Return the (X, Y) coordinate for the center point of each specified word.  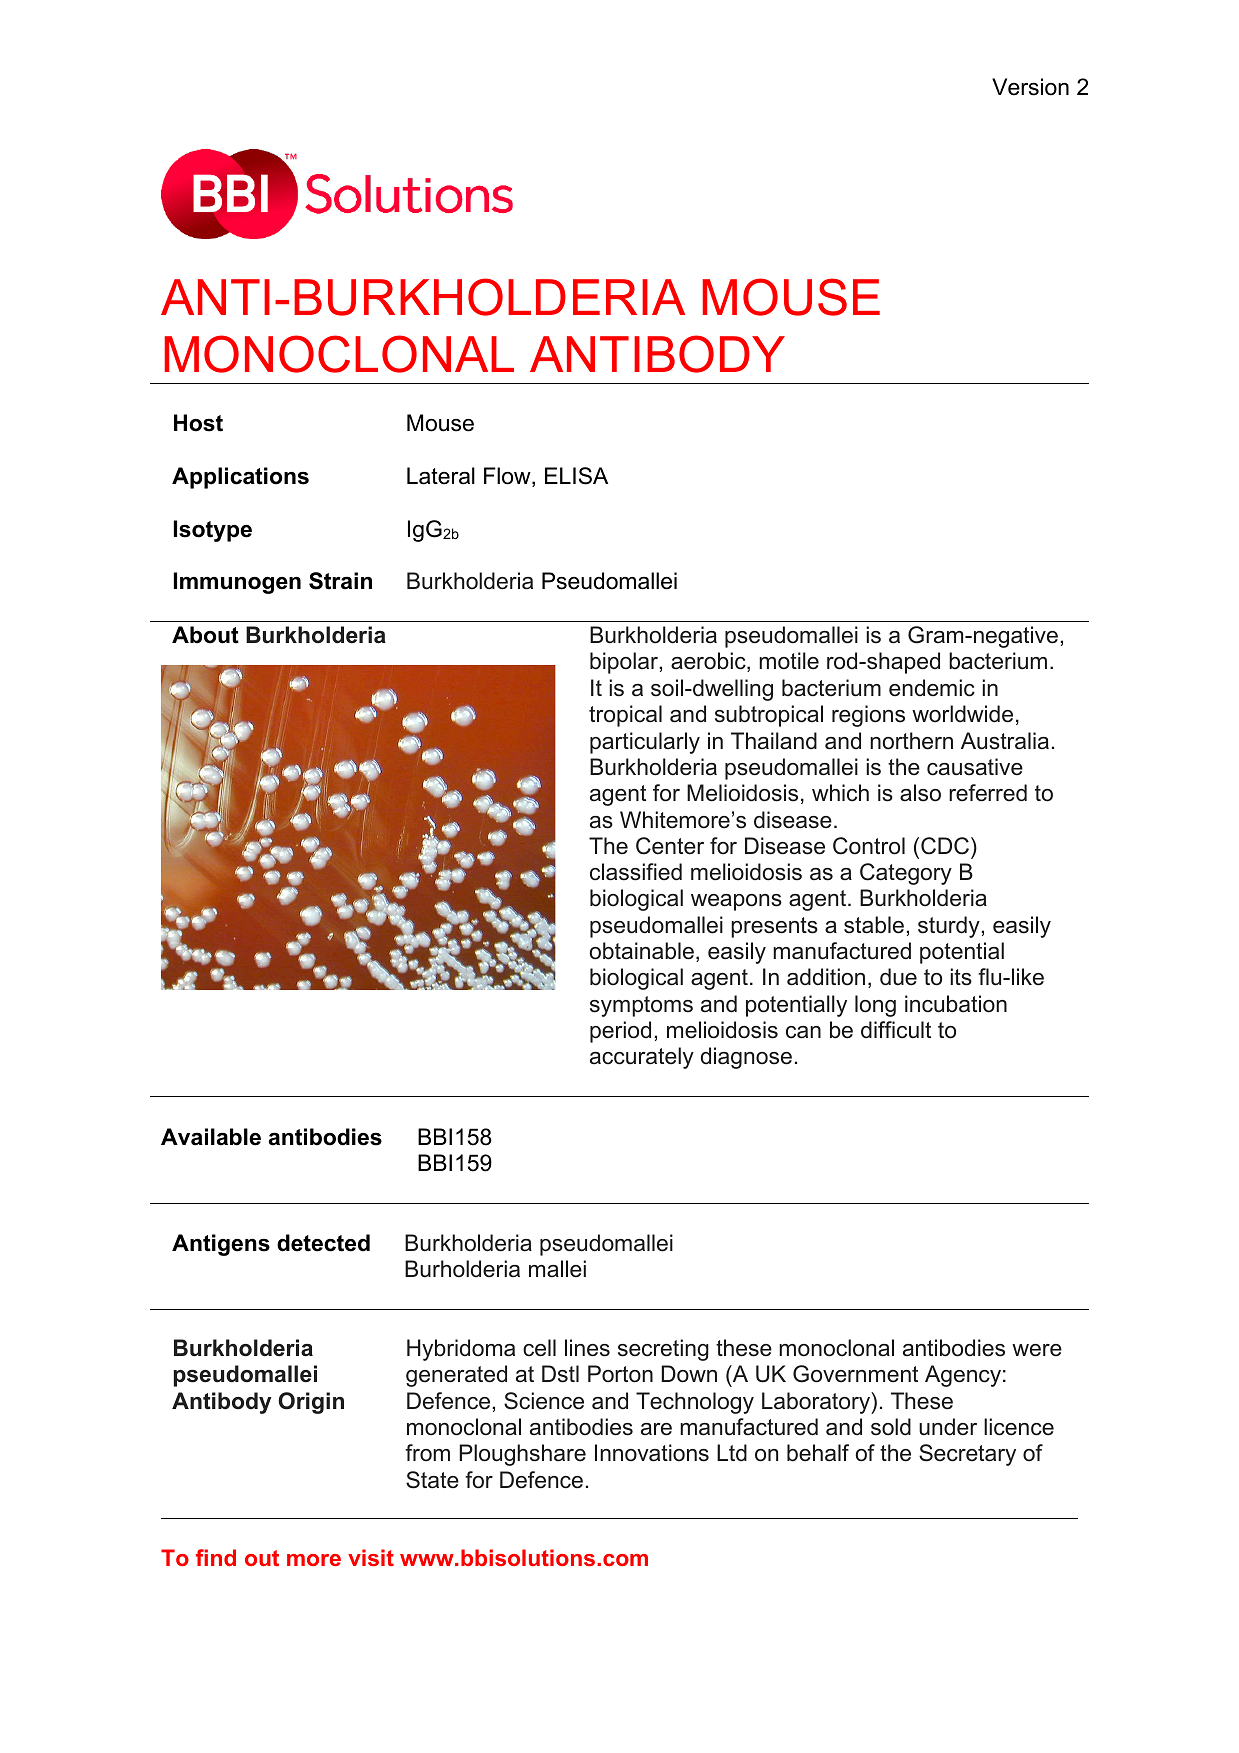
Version (1030, 87)
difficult (896, 1030)
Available (211, 1137)
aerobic (709, 662)
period (620, 1032)
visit (371, 1557)
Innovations (652, 1453)
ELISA (576, 476)
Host (198, 423)
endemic (932, 688)
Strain (340, 581)
